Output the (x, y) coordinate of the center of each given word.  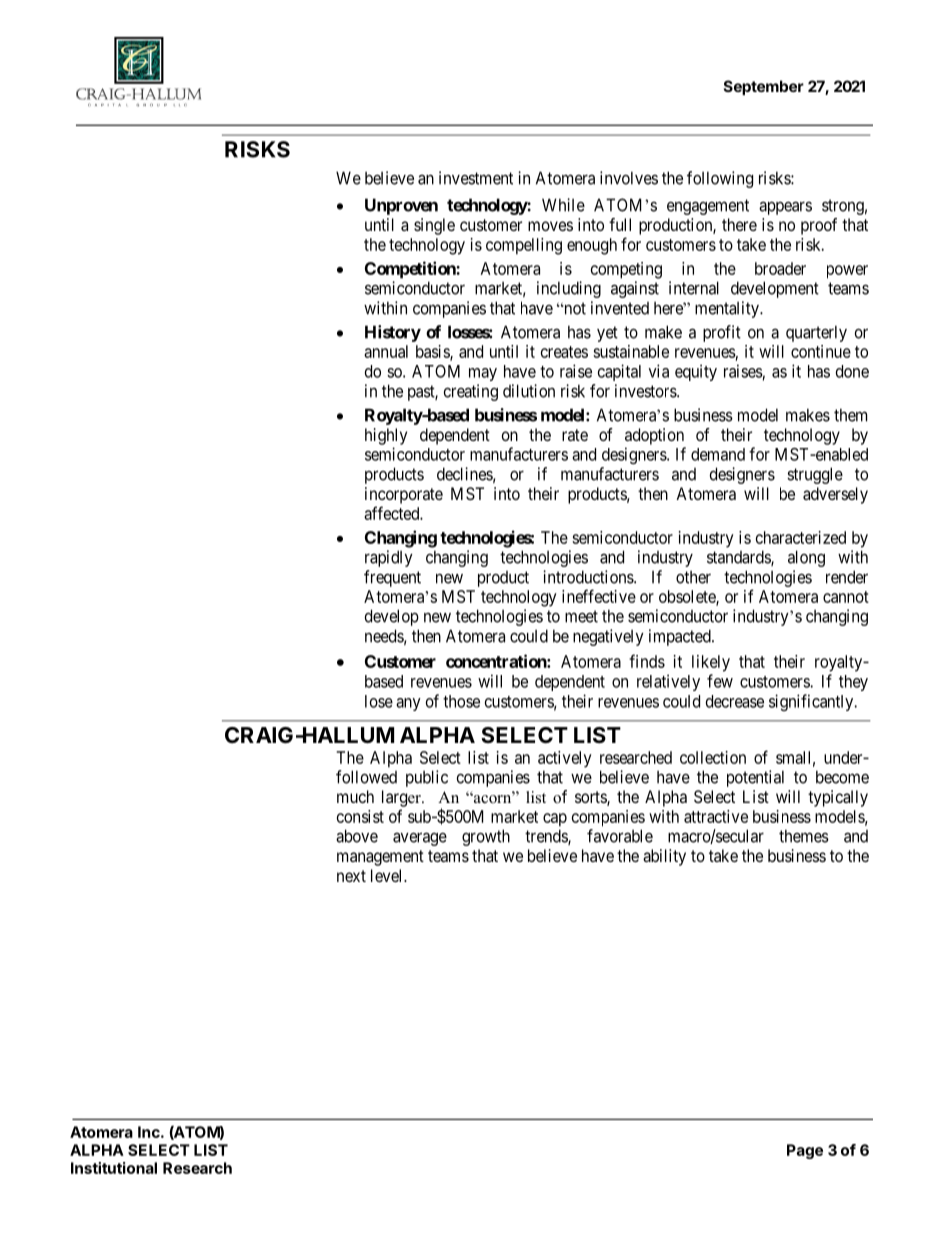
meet (581, 616)
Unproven (401, 206)
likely (711, 663)
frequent (392, 578)
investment (476, 178)
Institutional (114, 1168)
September (764, 87)
